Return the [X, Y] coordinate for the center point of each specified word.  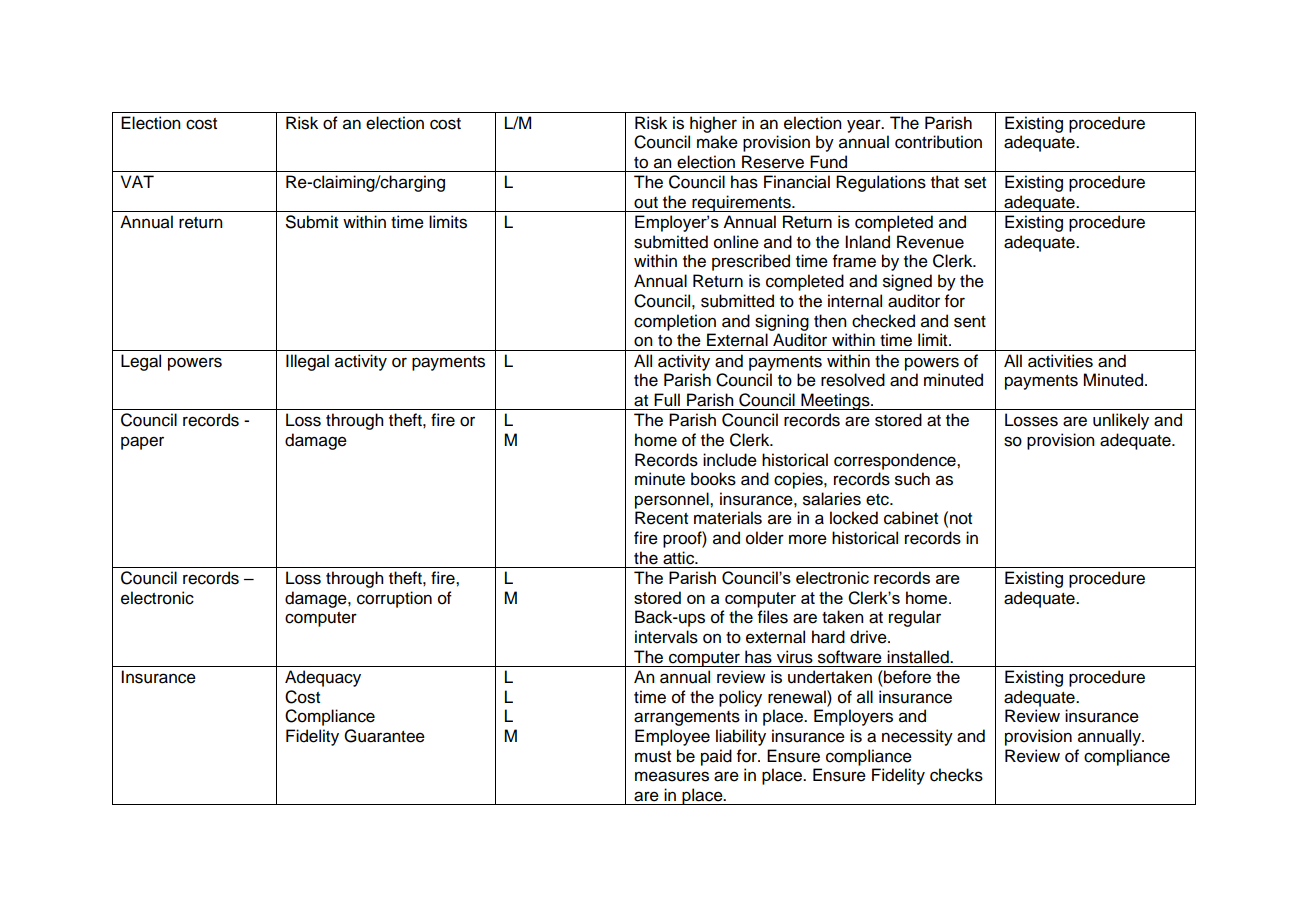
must [653, 757]
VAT [137, 181]
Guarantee [384, 736]
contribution [938, 142]
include [730, 460]
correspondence [896, 461]
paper [142, 443]
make [717, 142]
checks [956, 775]
